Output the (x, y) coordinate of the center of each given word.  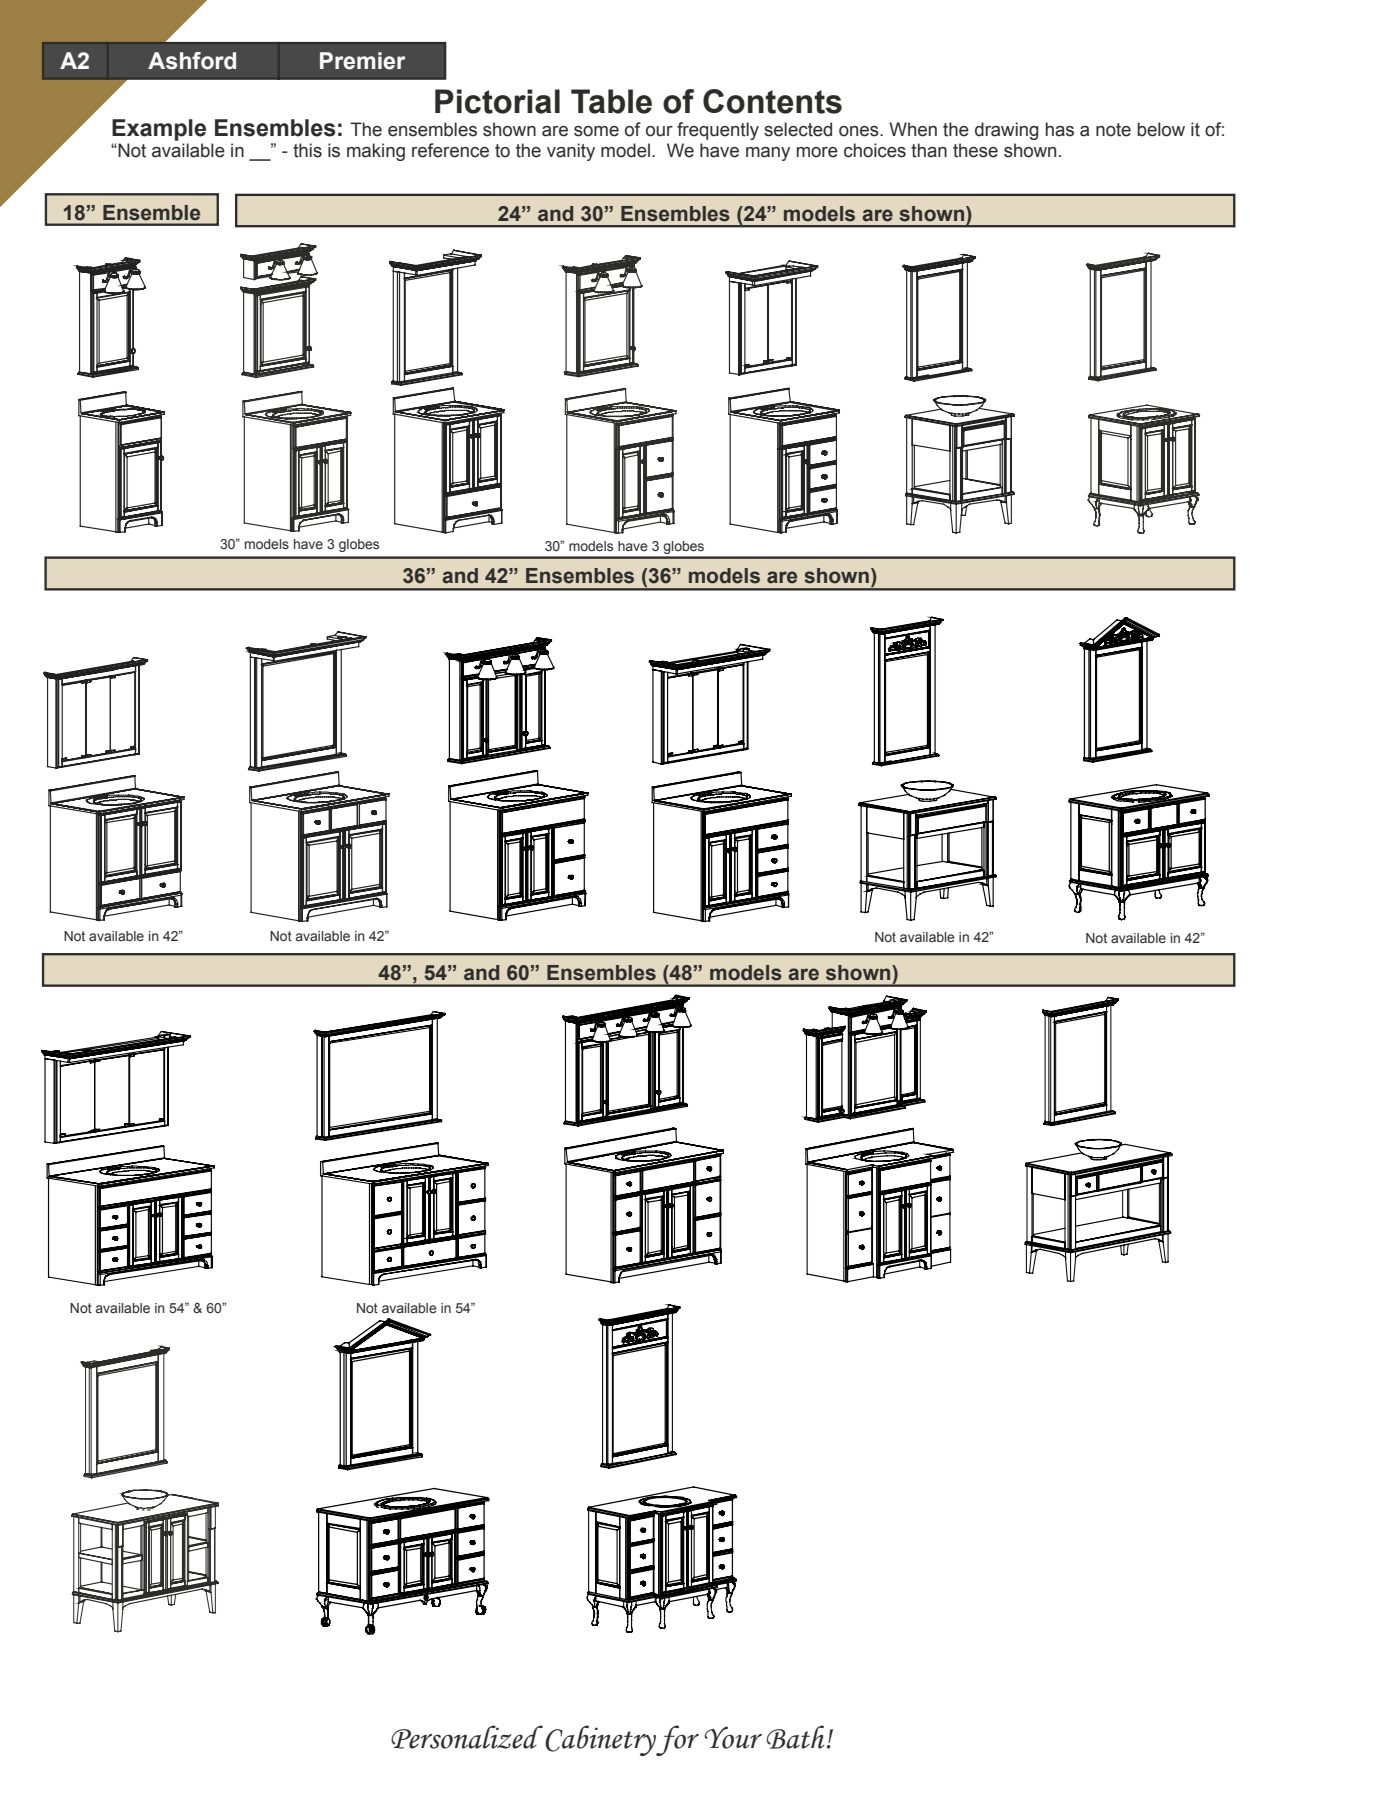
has (1060, 129)
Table (611, 101)
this (307, 150)
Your (733, 1737)
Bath (795, 1737)
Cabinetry (601, 1740)
